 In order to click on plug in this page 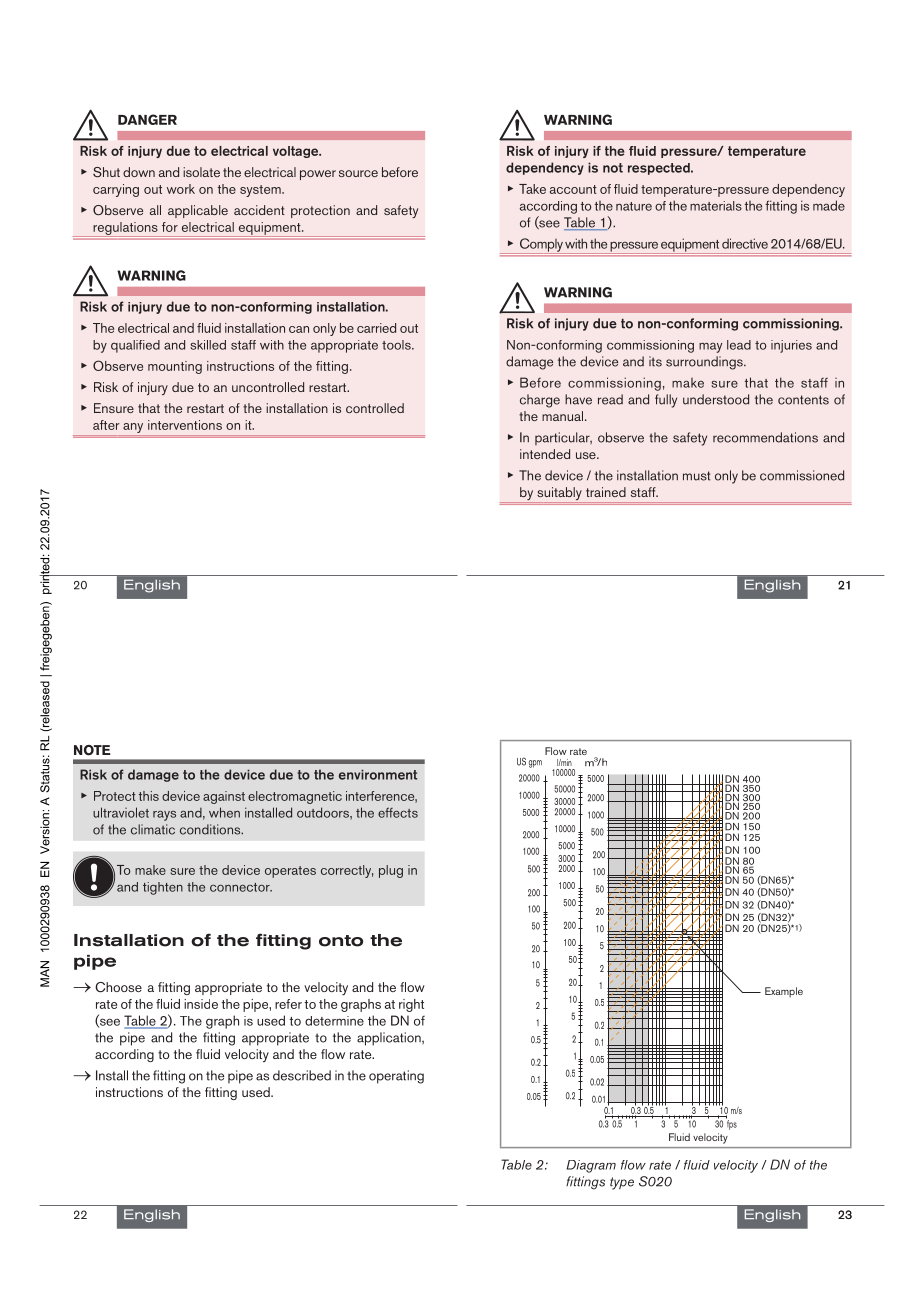, I will do `click(391, 871)`.
